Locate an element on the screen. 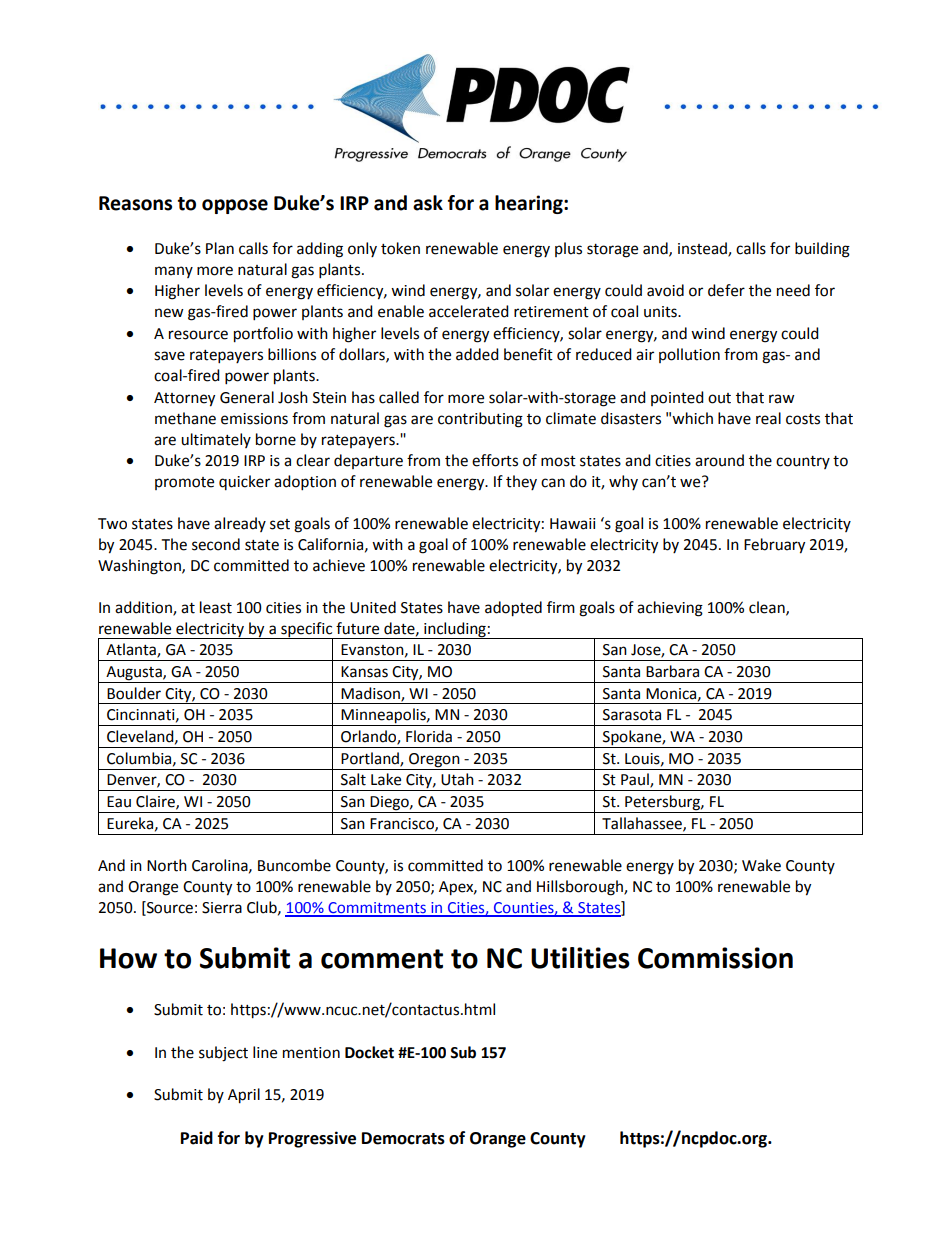 The width and height of the screenshot is (952, 1233). ask is located at coordinates (428, 203).
